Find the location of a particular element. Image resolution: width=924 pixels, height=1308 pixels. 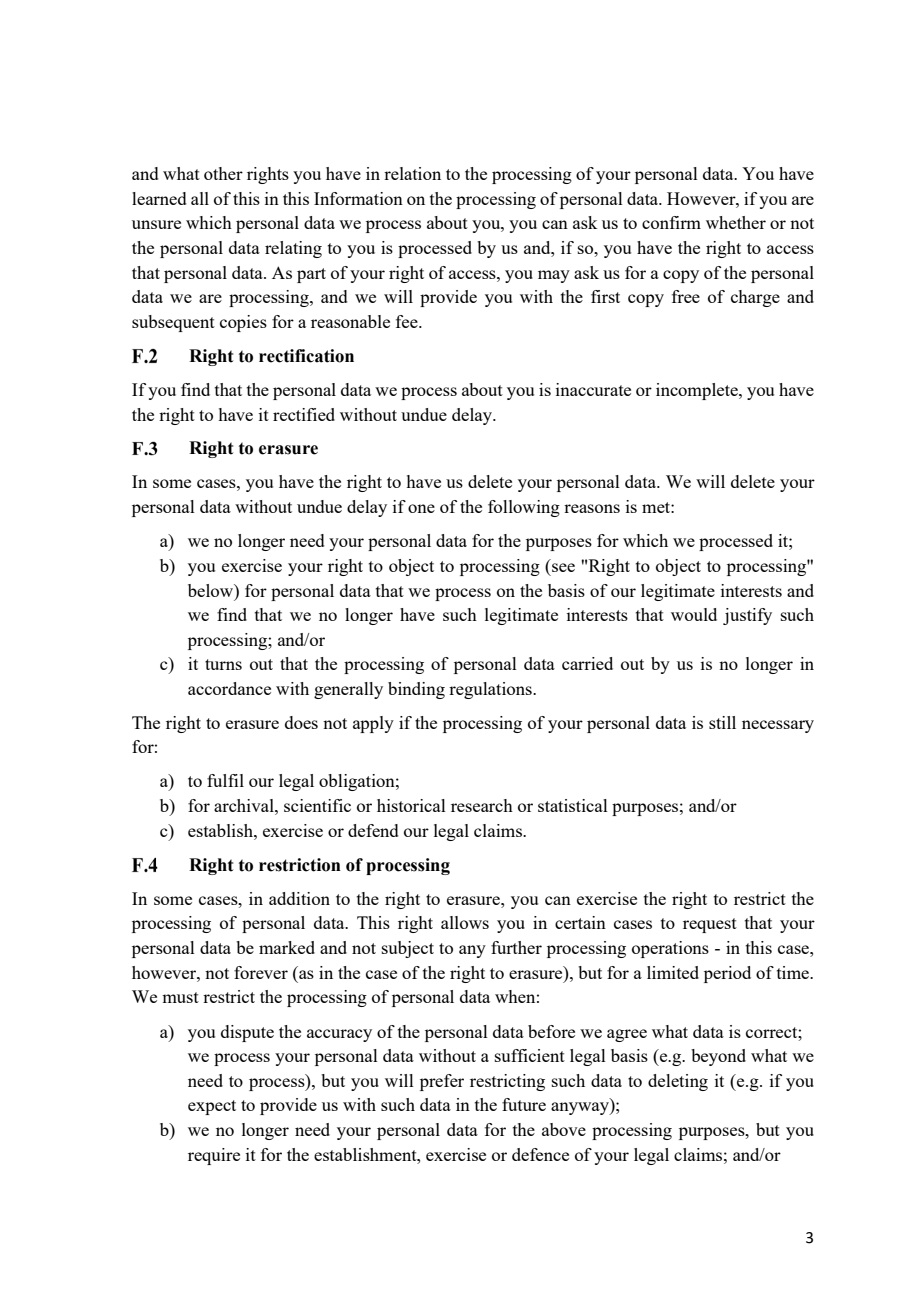

turns is located at coordinates (223, 664).
